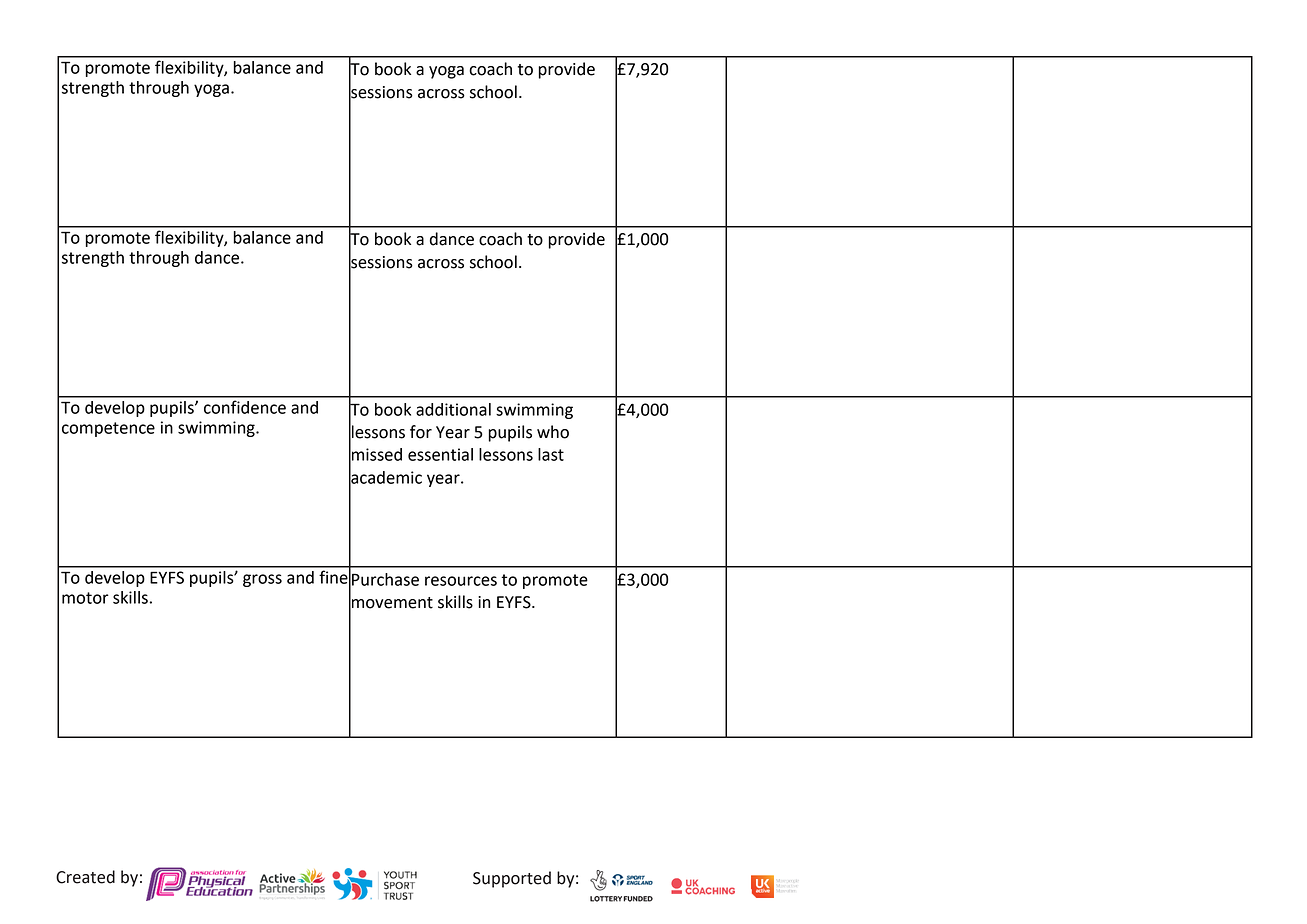 The width and height of the screenshot is (1307, 924). I want to click on Created, so click(85, 877).
